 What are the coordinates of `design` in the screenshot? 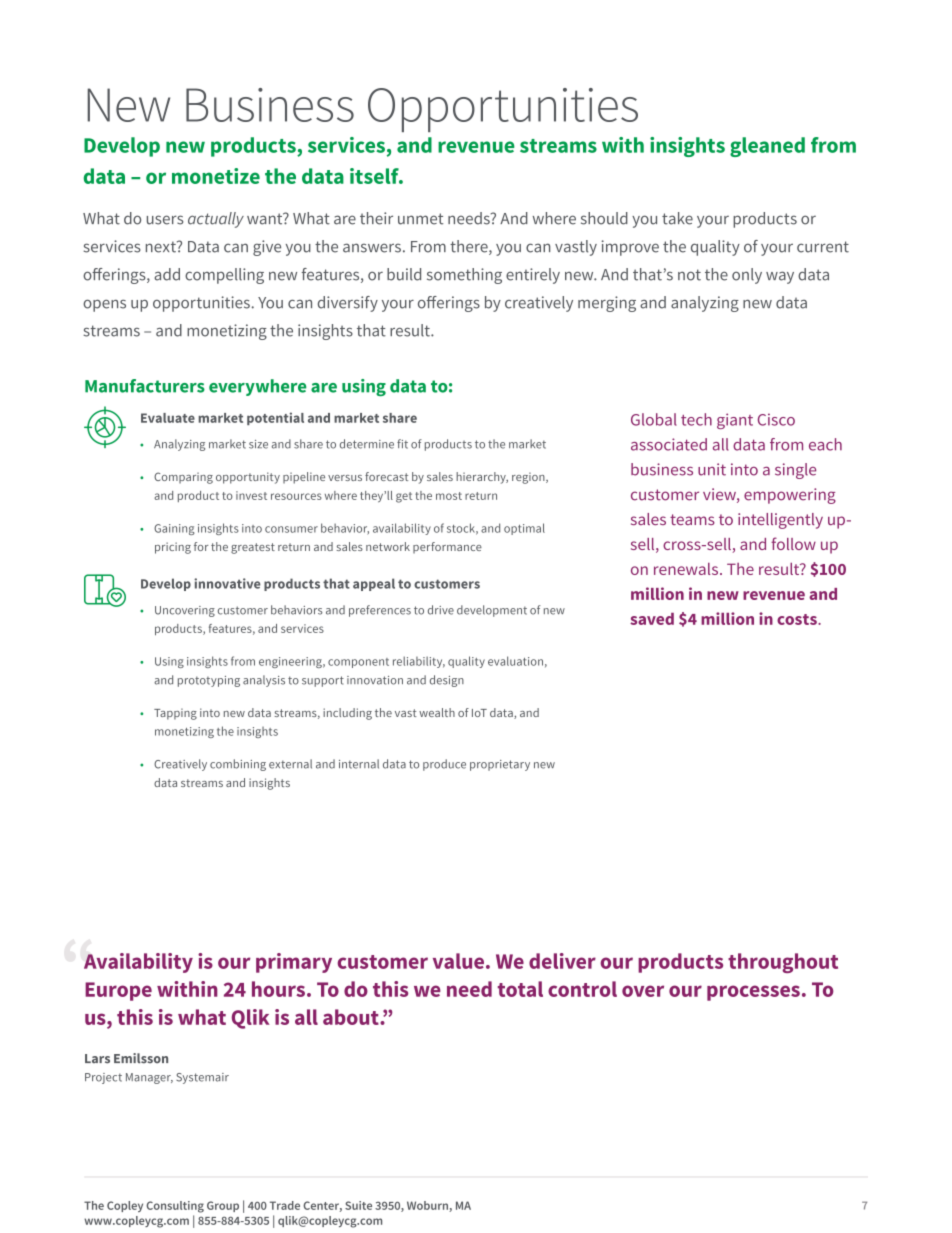 It's located at (447, 681).
